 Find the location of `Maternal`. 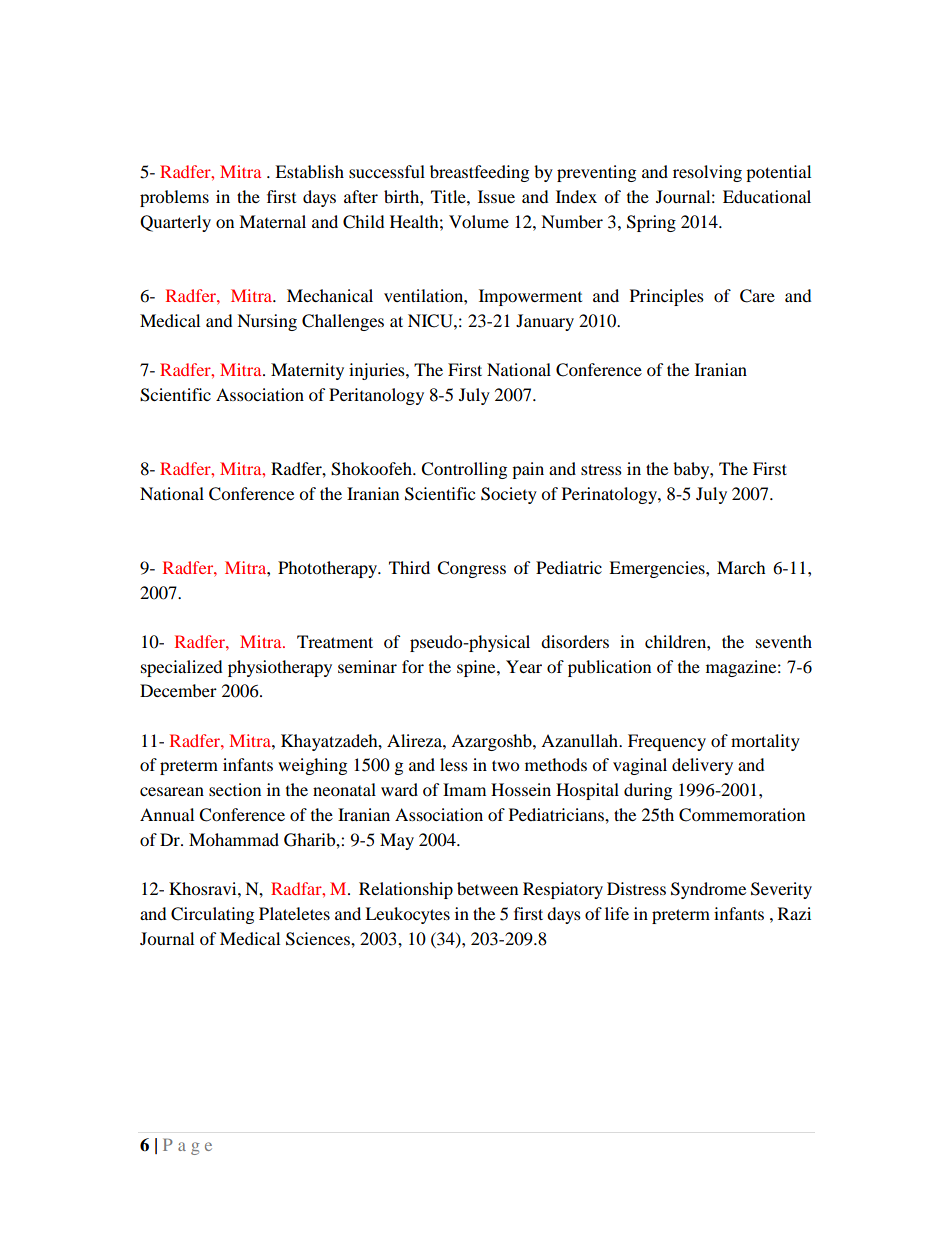

Maternal is located at coordinates (272, 221).
